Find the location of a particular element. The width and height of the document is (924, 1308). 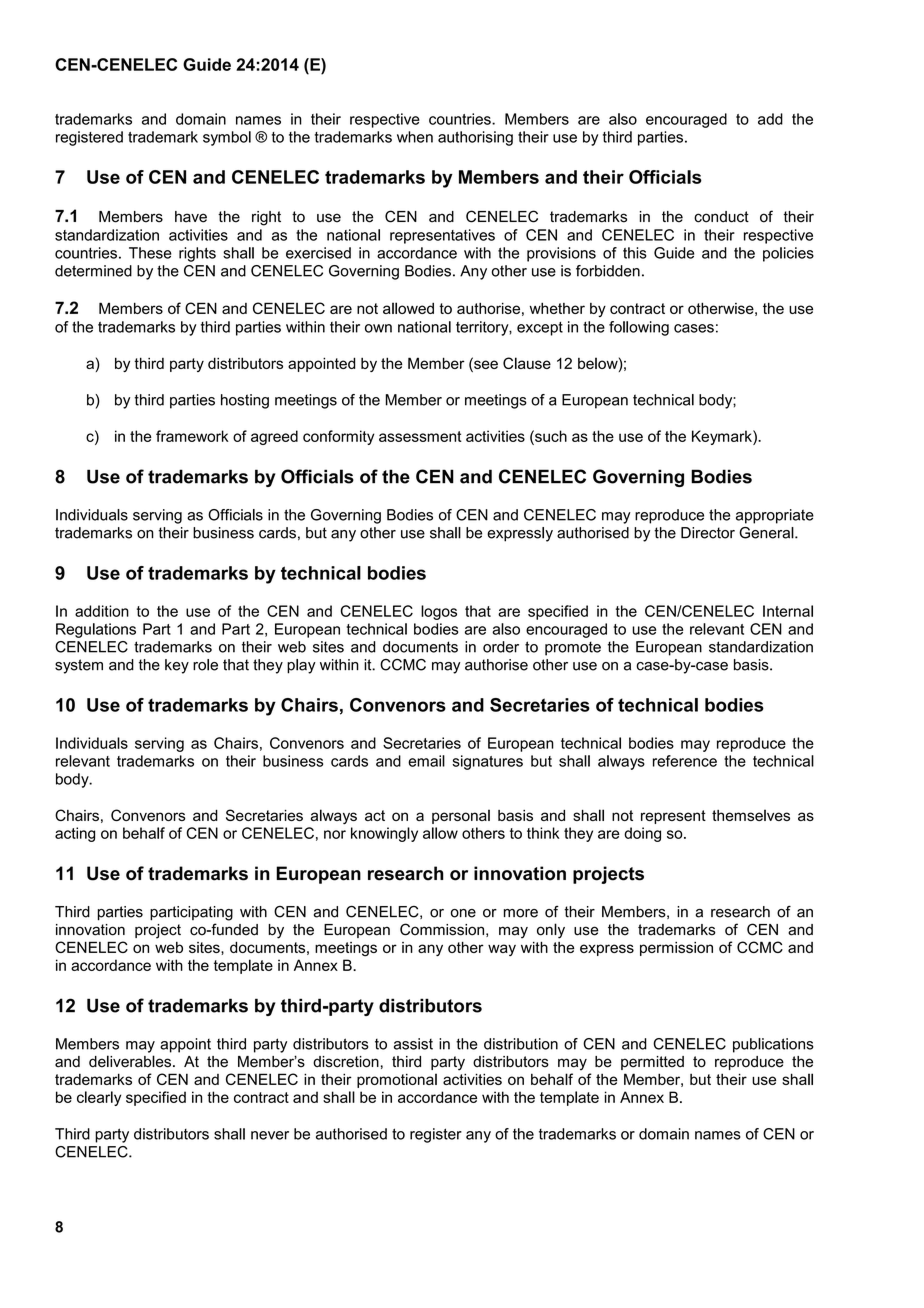

promotional is located at coordinates (397, 1080).
